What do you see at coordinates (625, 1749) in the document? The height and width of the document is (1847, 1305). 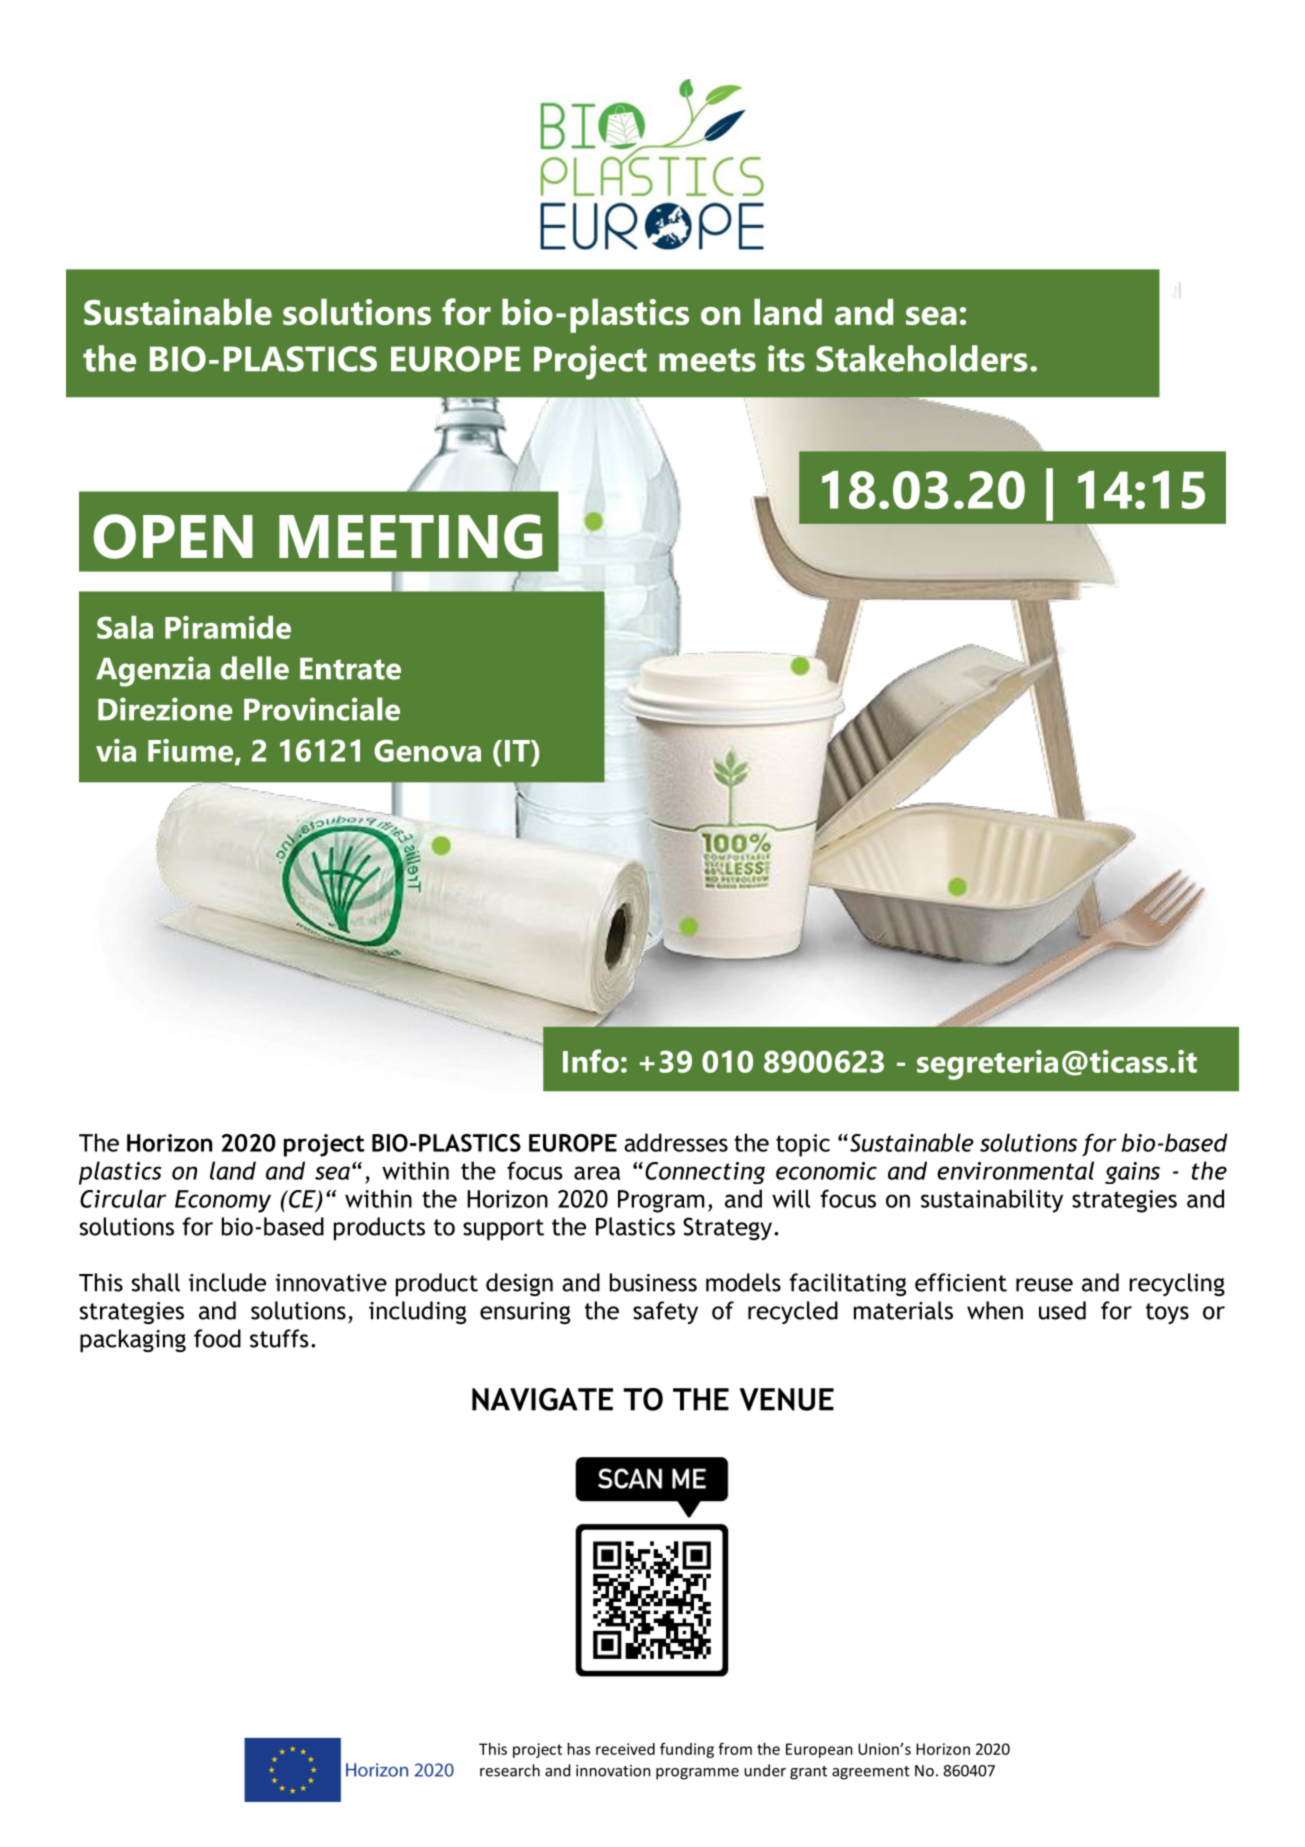 I see `received` at bounding box center [625, 1749].
